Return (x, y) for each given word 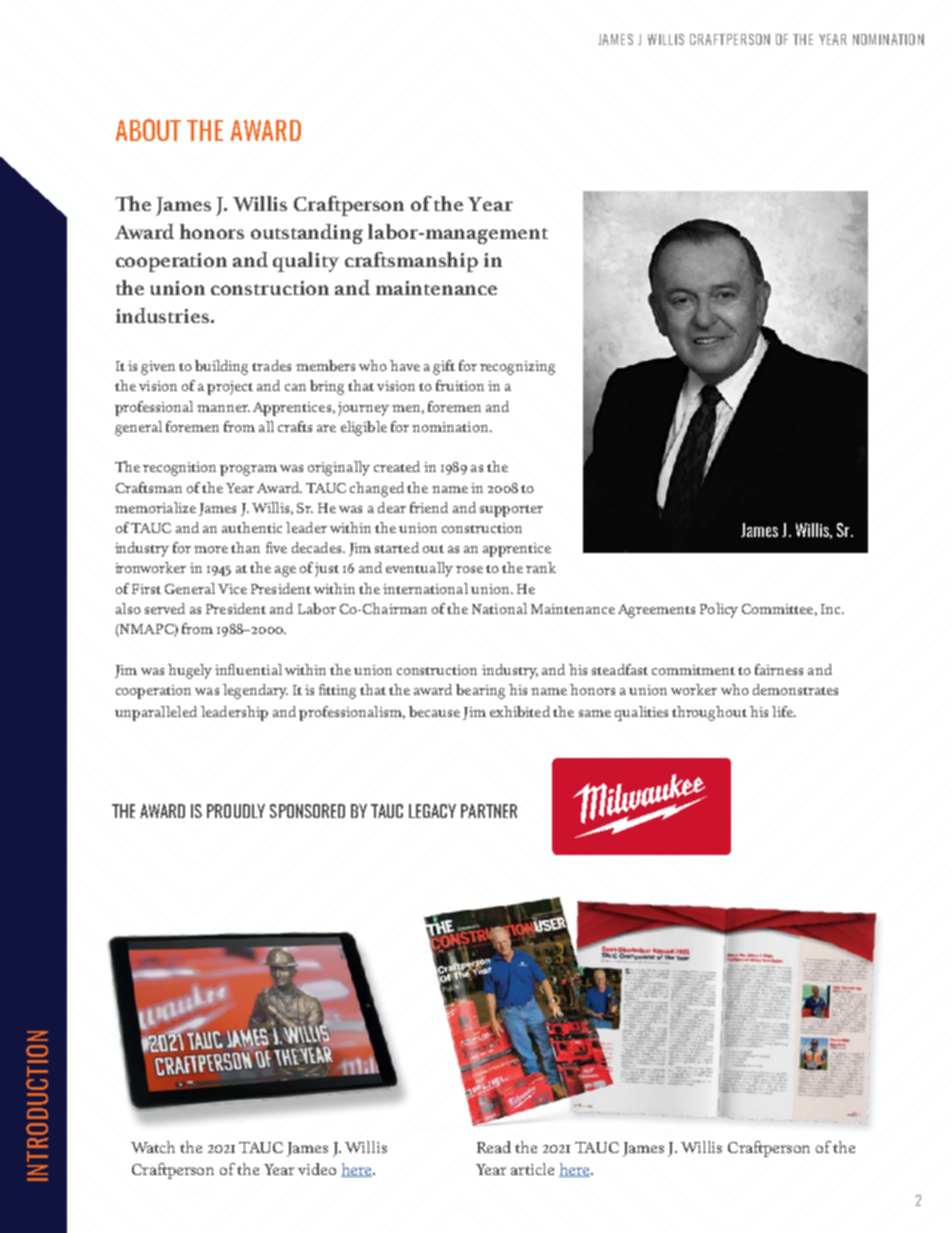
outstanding (307, 234)
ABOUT (148, 130)
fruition (460, 385)
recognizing (517, 368)
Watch (153, 1147)
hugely (190, 671)
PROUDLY (236, 811)
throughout (709, 713)
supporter (511, 511)
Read (494, 1147)
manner (223, 408)
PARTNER (489, 811)
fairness (779, 669)
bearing (480, 691)
